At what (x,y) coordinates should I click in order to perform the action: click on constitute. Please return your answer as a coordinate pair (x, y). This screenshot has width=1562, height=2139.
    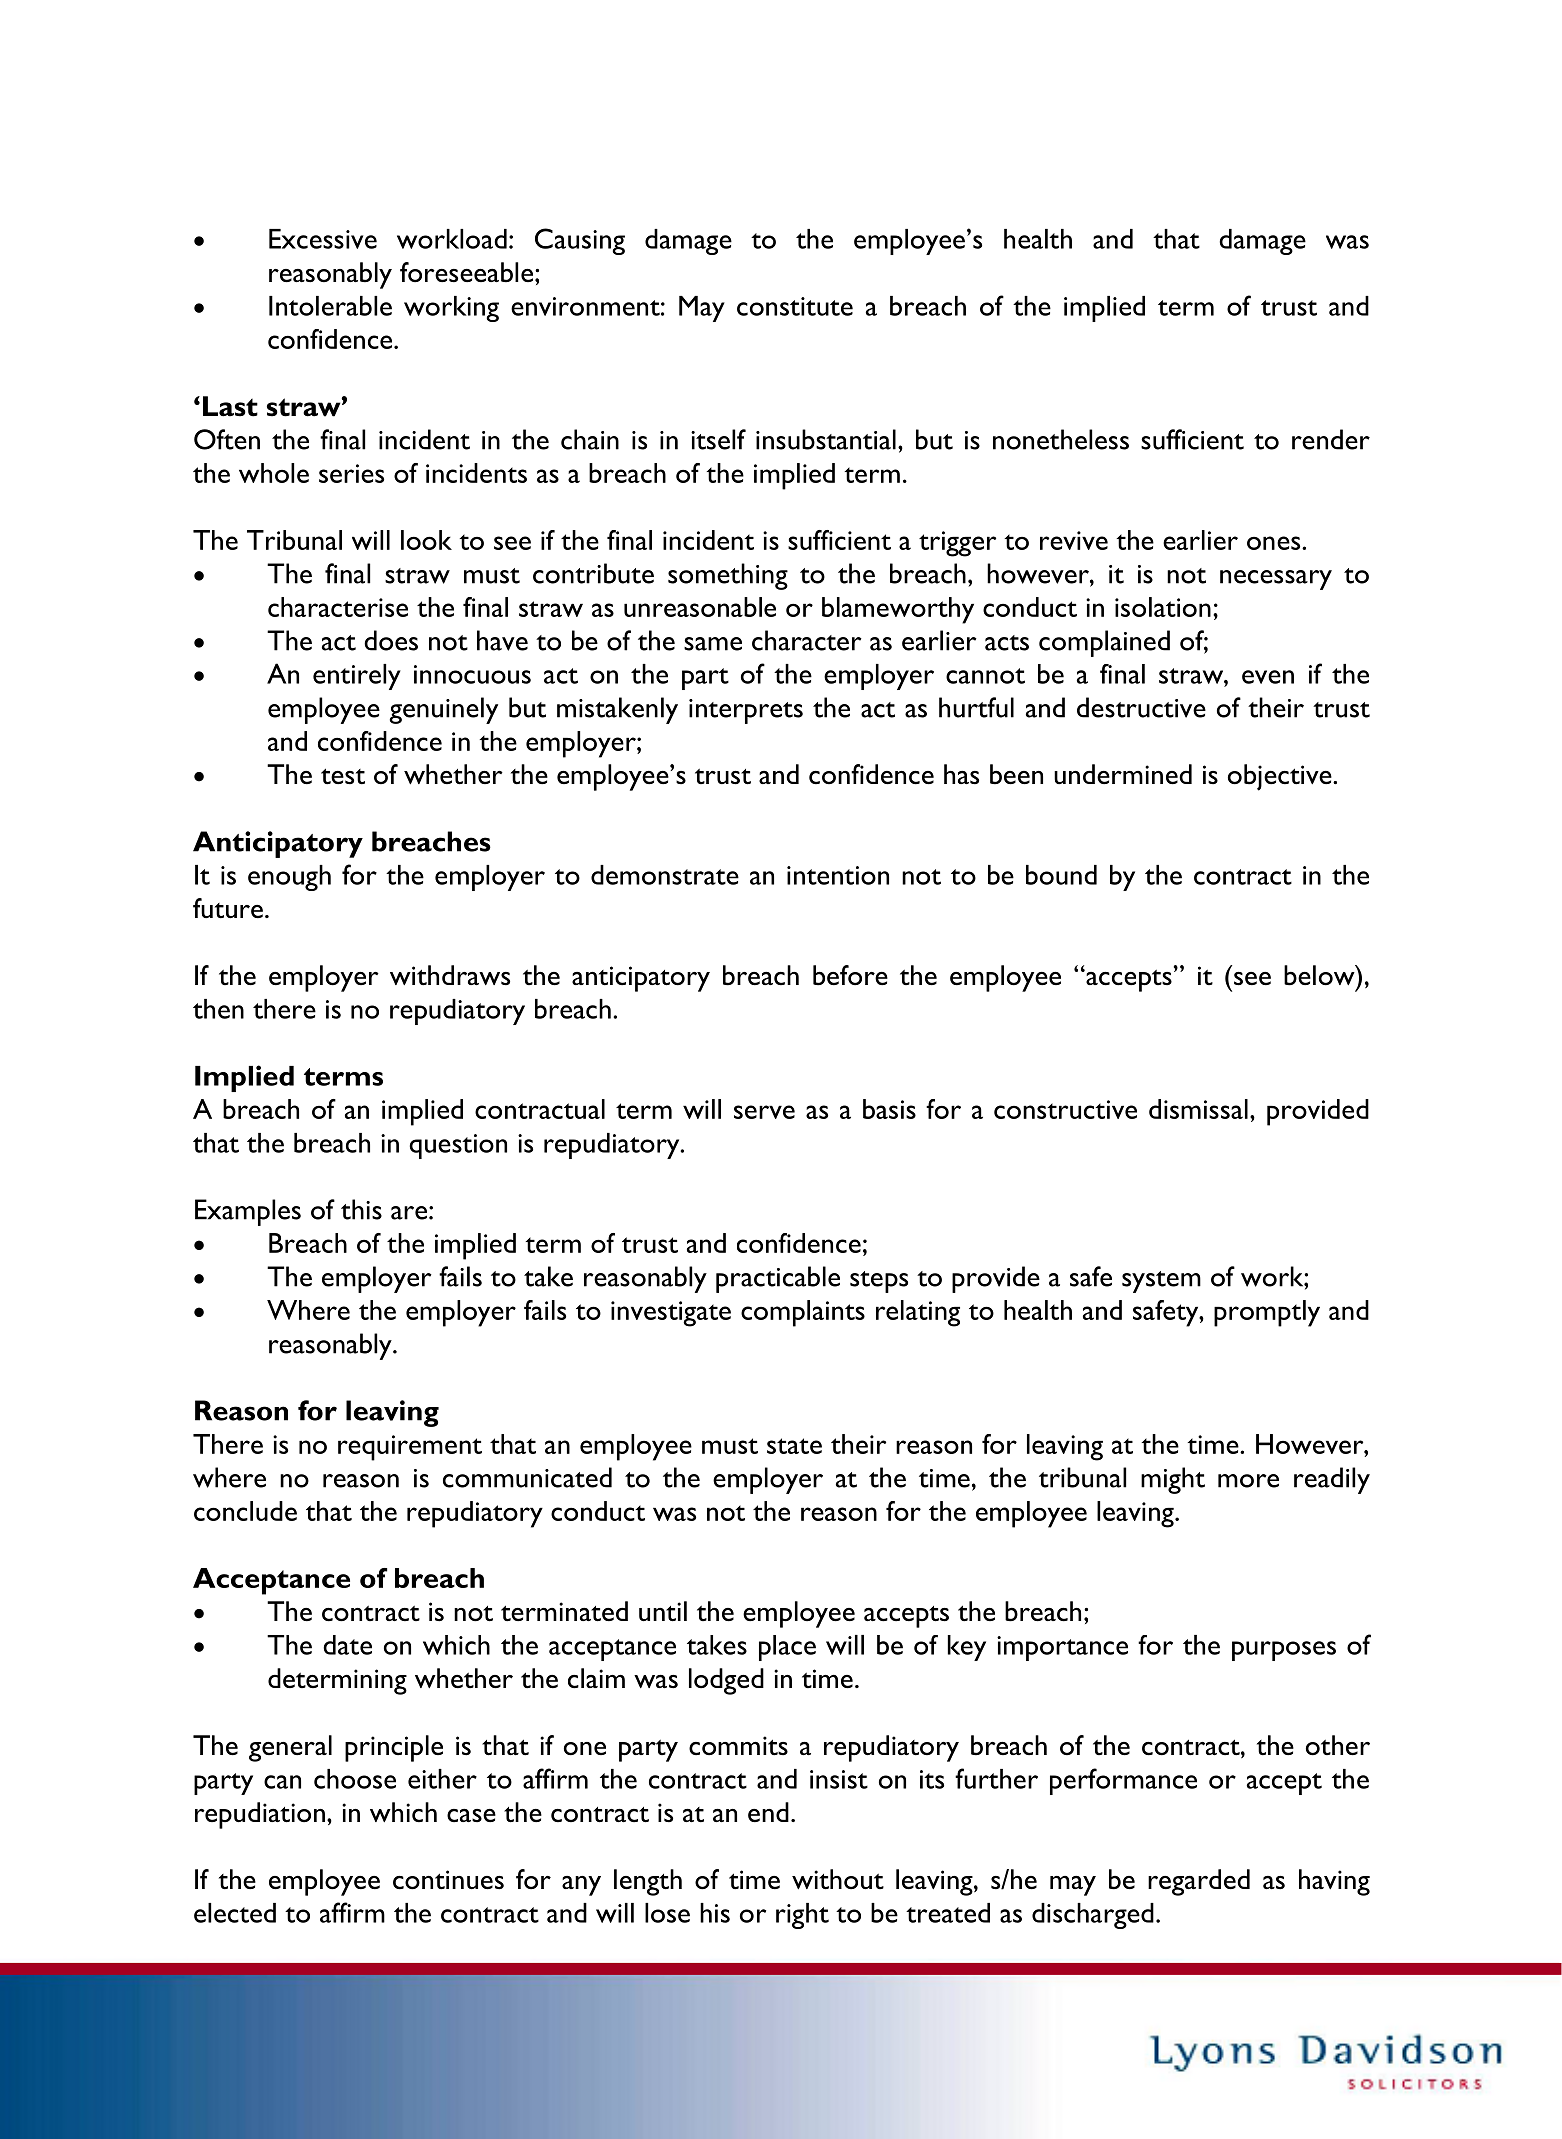
    Looking at the image, I should click on (795, 306).
